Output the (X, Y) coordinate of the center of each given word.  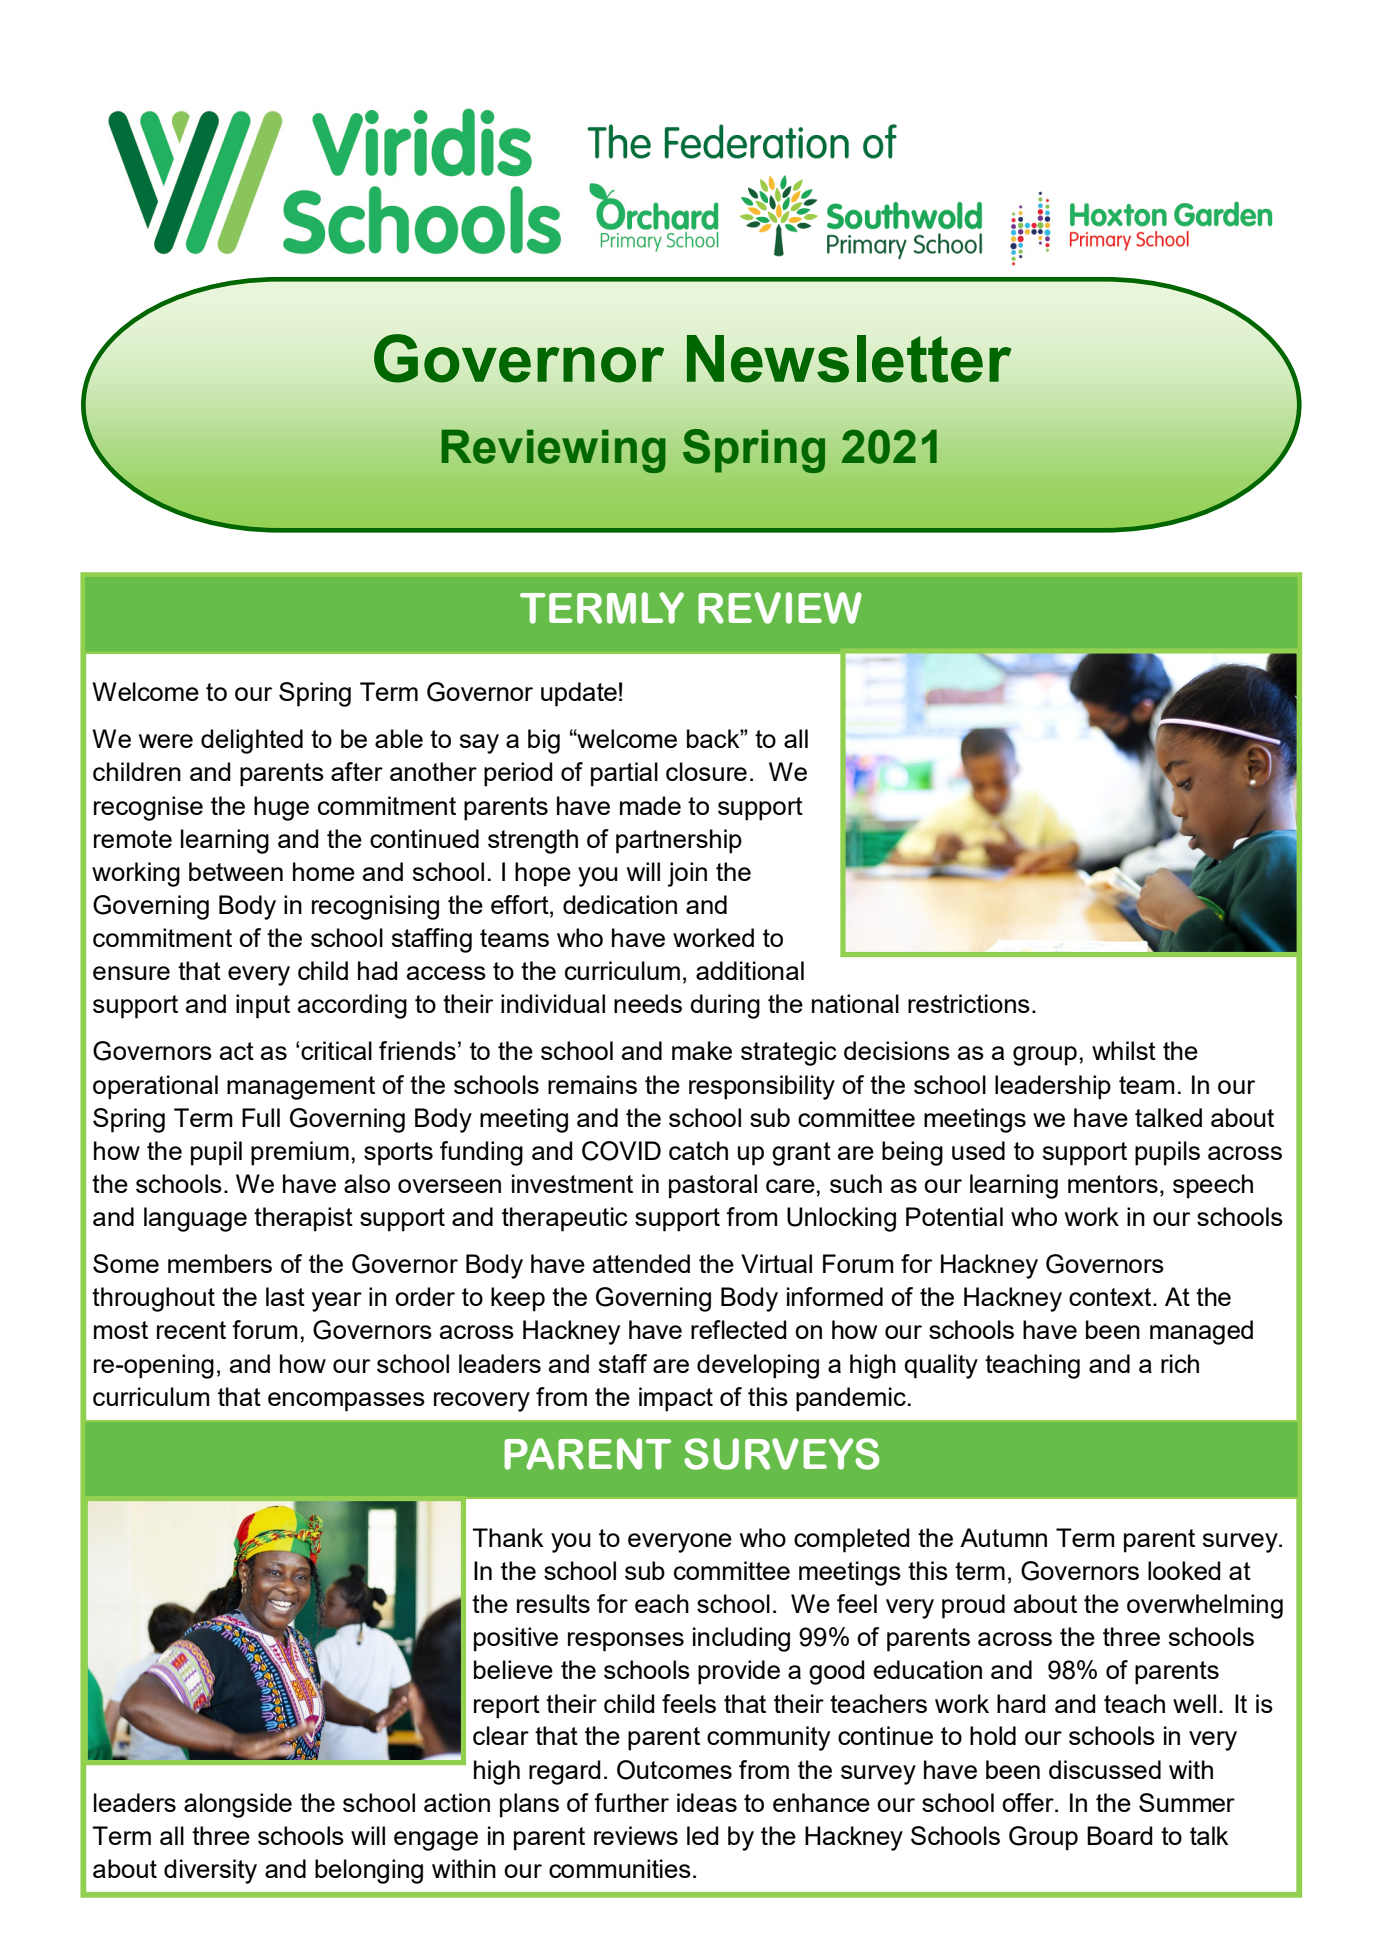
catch (698, 1150)
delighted (252, 741)
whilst (1124, 1050)
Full (261, 1117)
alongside (238, 1805)
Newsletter (849, 359)
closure (706, 771)
